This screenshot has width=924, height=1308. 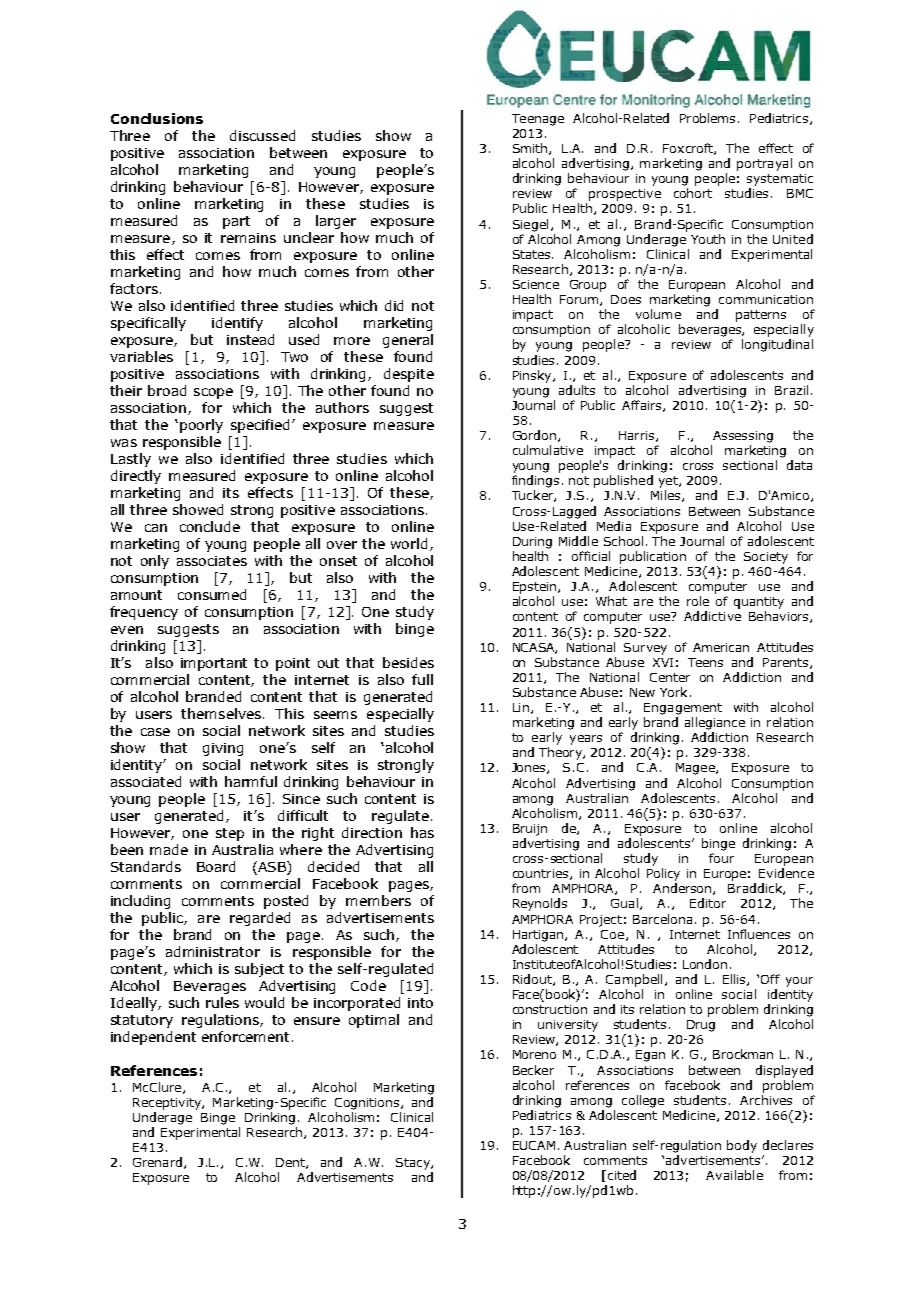 What do you see at coordinates (667, 496) in the screenshot?
I see `Miles` at bounding box center [667, 496].
